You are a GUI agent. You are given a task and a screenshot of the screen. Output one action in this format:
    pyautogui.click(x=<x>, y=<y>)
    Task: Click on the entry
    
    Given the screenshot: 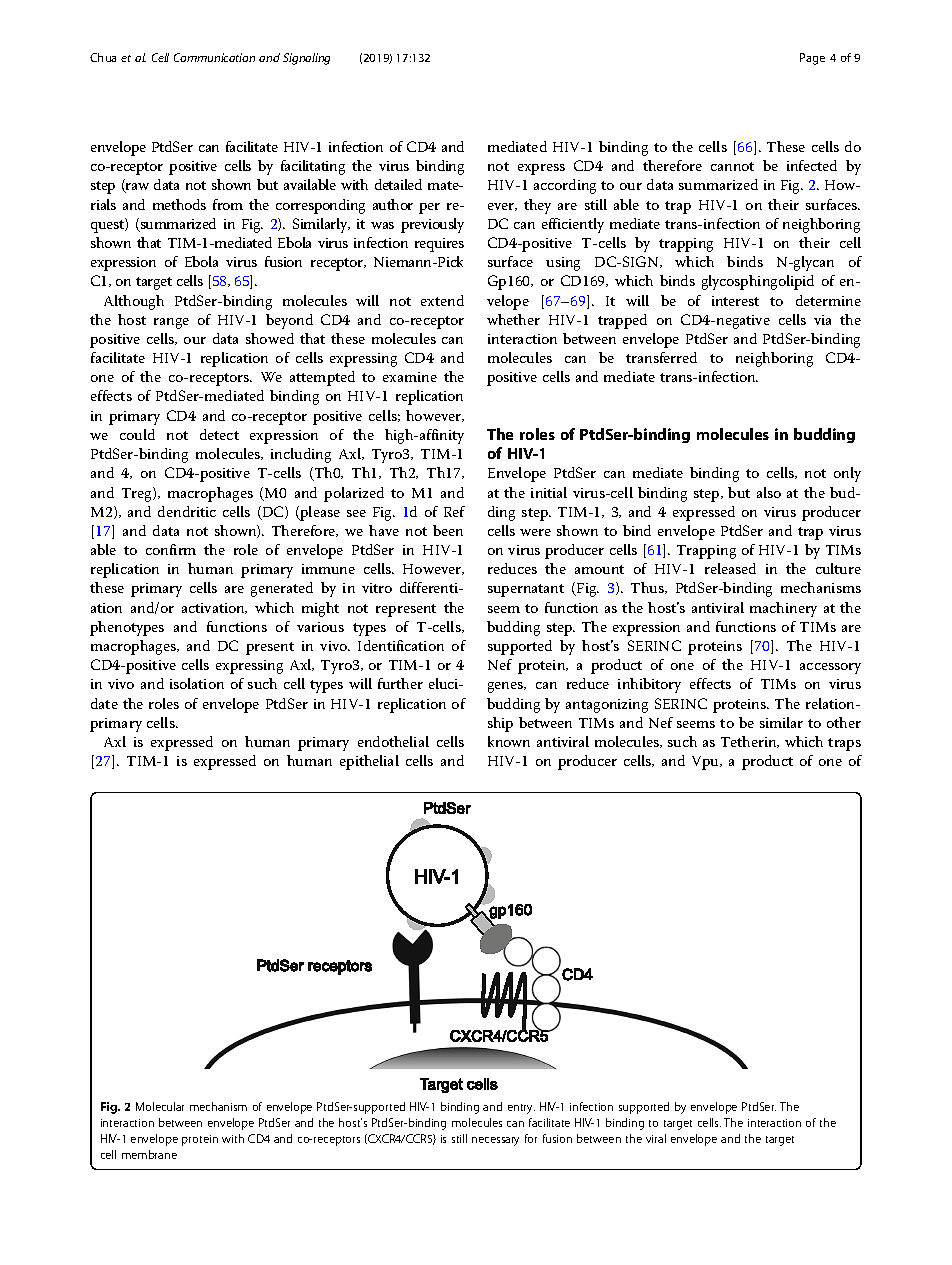 What is the action you would take?
    pyautogui.click(x=521, y=1109)
